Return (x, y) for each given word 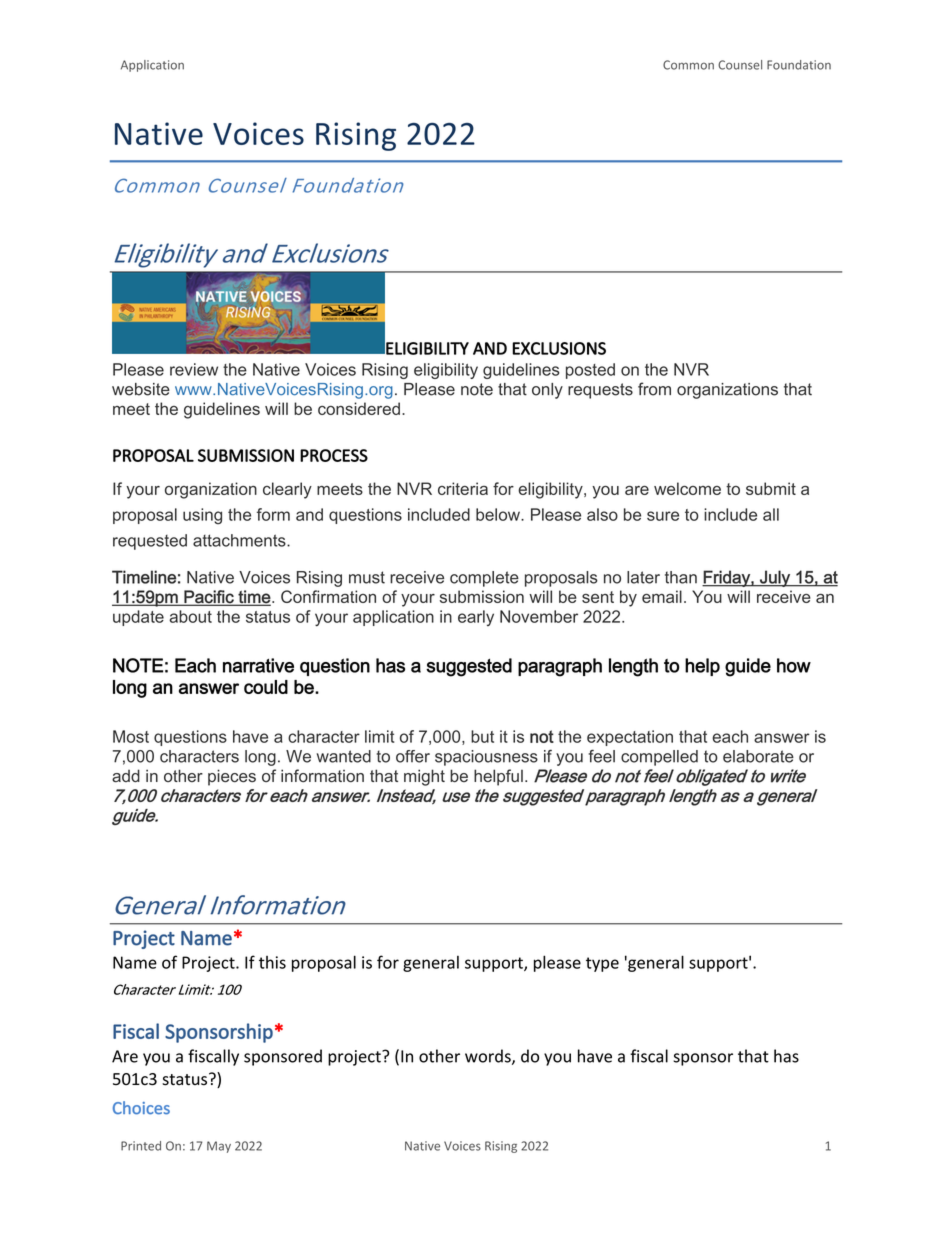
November (539, 616)
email (662, 596)
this (272, 962)
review (194, 369)
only (547, 391)
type (602, 964)
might (424, 777)
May (219, 1147)
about (190, 616)
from (654, 389)
